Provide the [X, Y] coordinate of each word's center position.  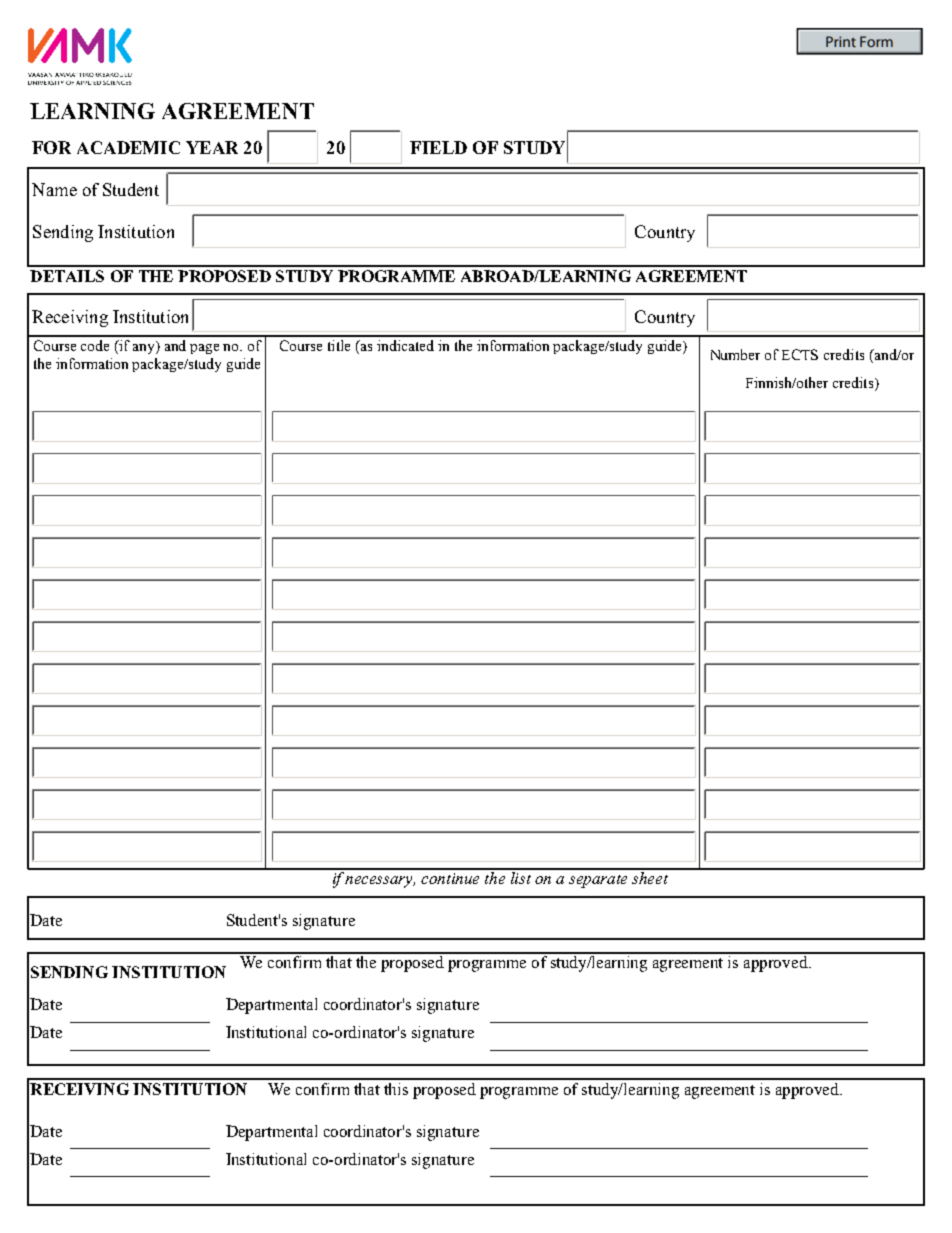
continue [450, 878]
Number [735, 354]
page [204, 349]
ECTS [800, 354]
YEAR [212, 147]
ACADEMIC [128, 147]
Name [54, 189]
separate [598, 881]
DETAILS [67, 276]
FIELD [438, 147]
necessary [380, 882]
